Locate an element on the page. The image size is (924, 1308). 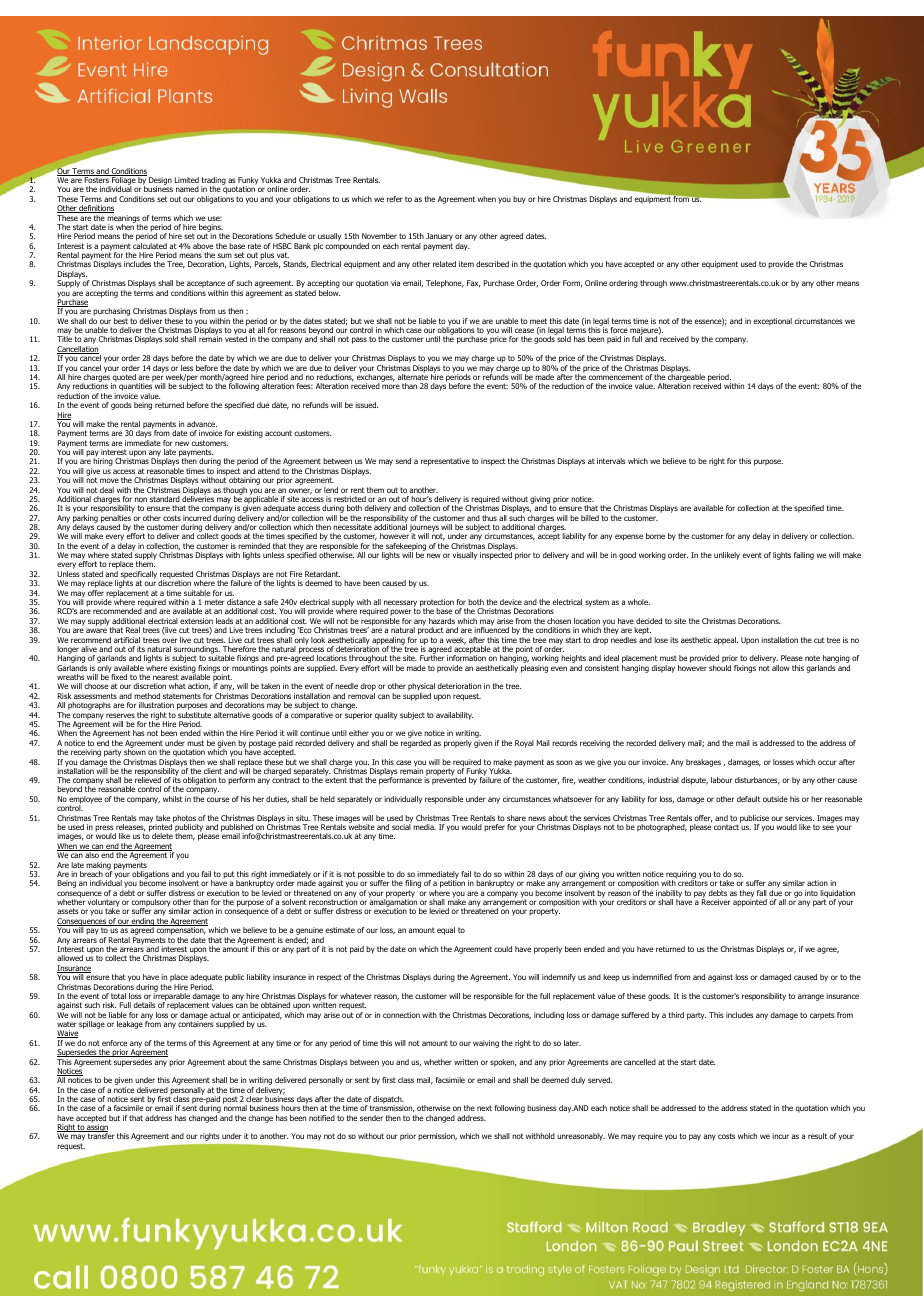
buy is located at coordinates (519, 200).
